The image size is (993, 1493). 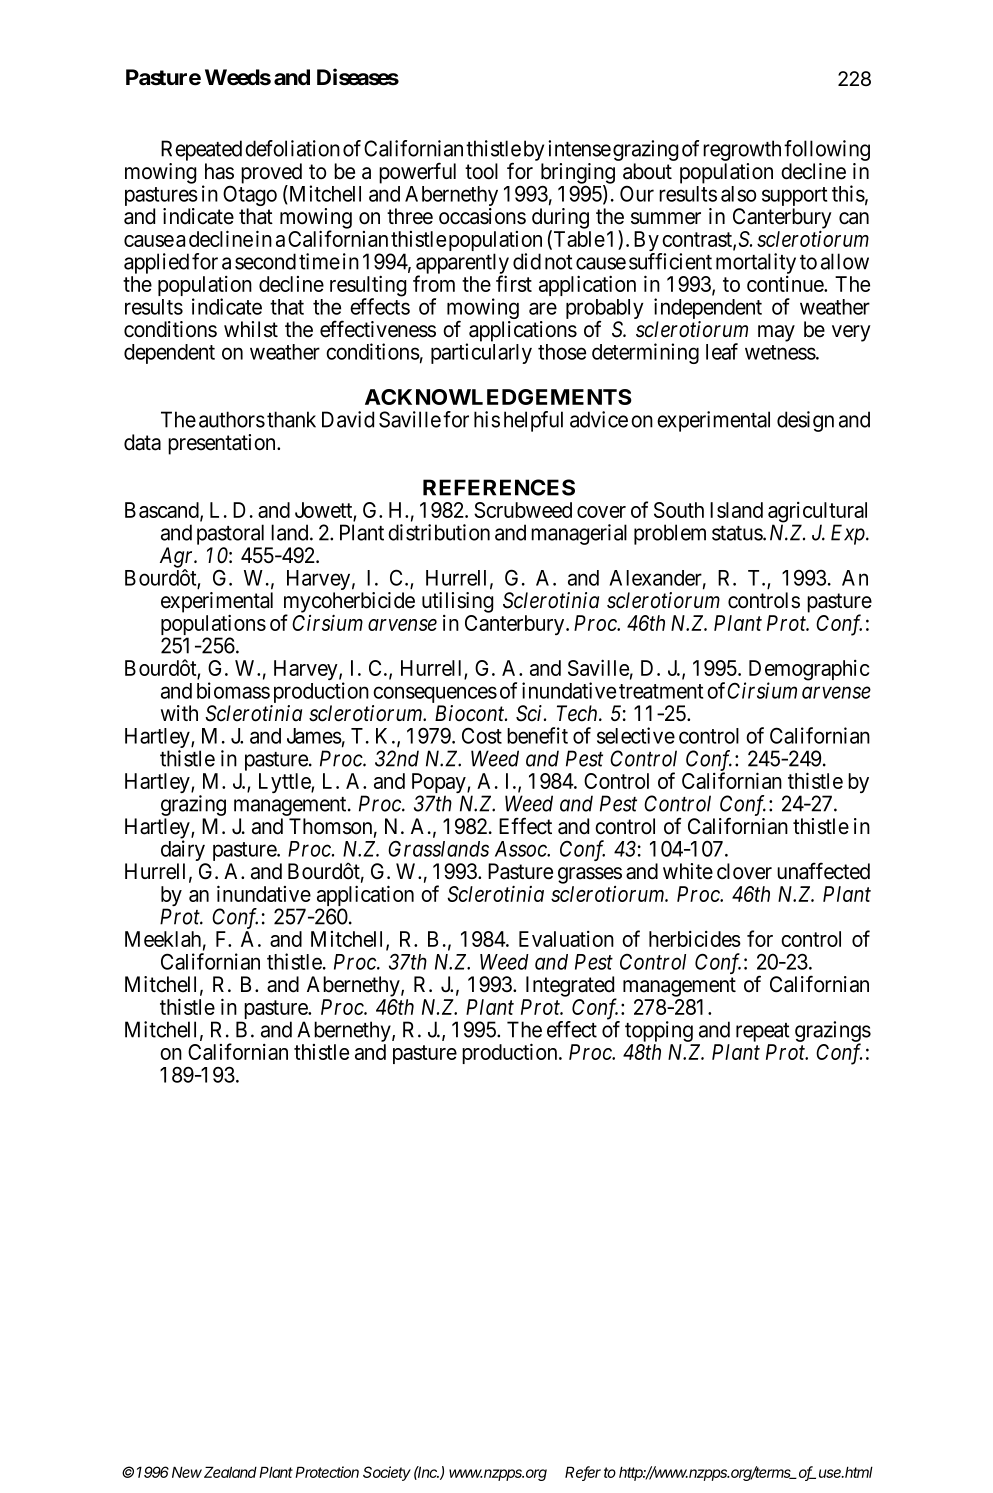 I want to click on herbicides, so click(x=695, y=939).
